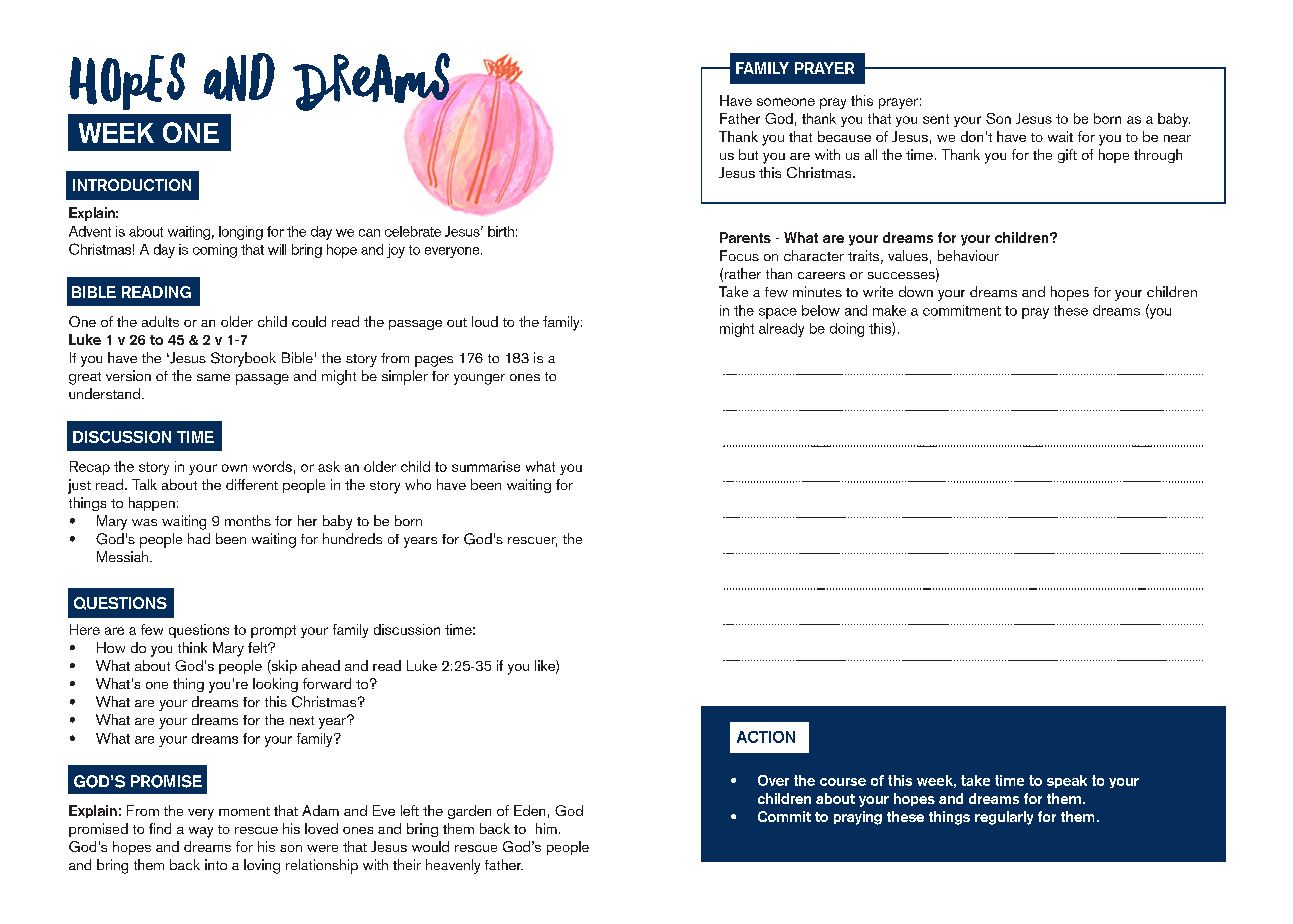 The image size is (1293, 924). Describe the element at coordinates (546, 828) in the document. I see `him` at that location.
